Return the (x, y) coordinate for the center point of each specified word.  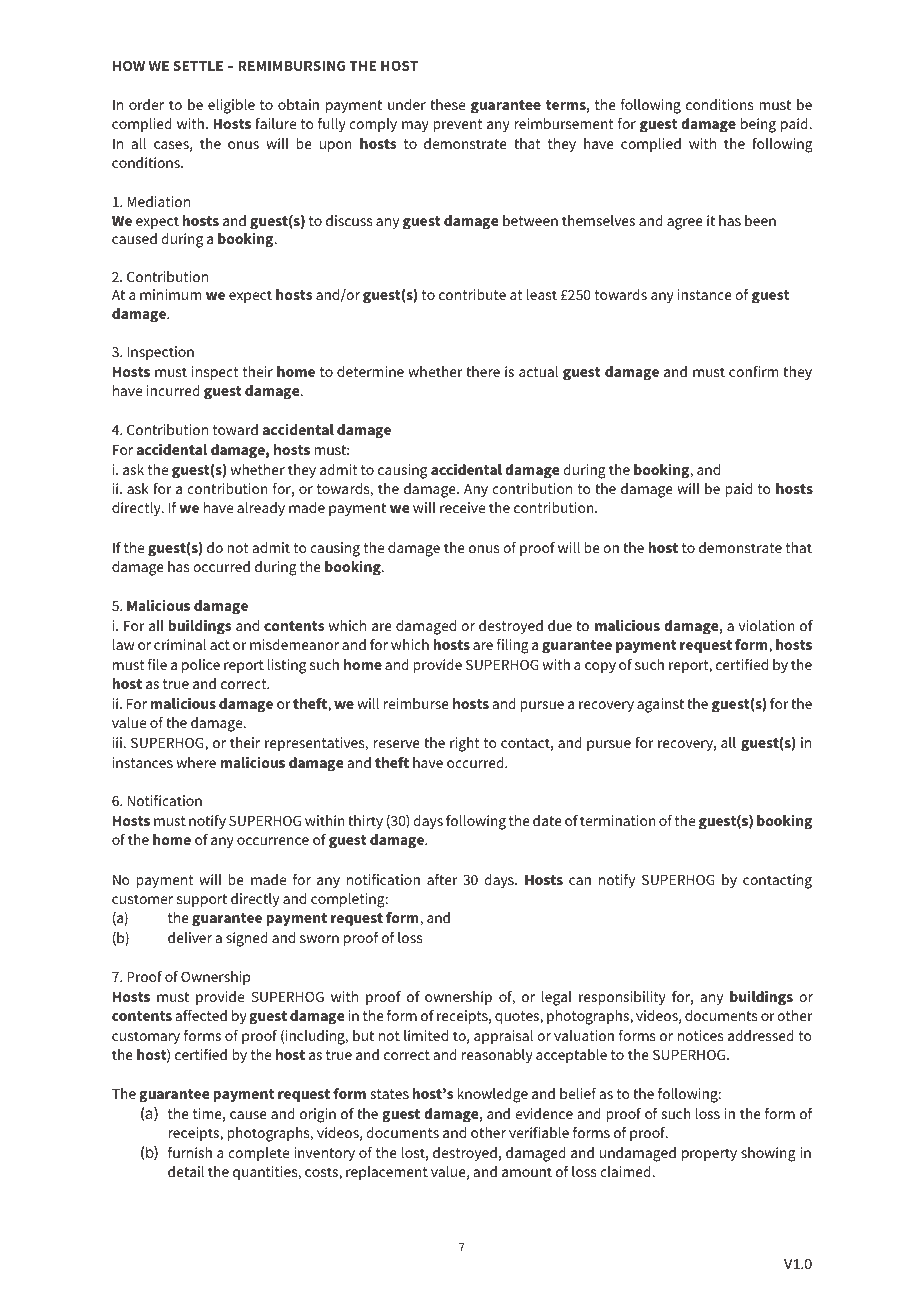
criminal (180, 644)
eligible (231, 106)
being (758, 125)
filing (513, 646)
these (447, 104)
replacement (387, 1173)
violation (767, 625)
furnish (190, 1152)
